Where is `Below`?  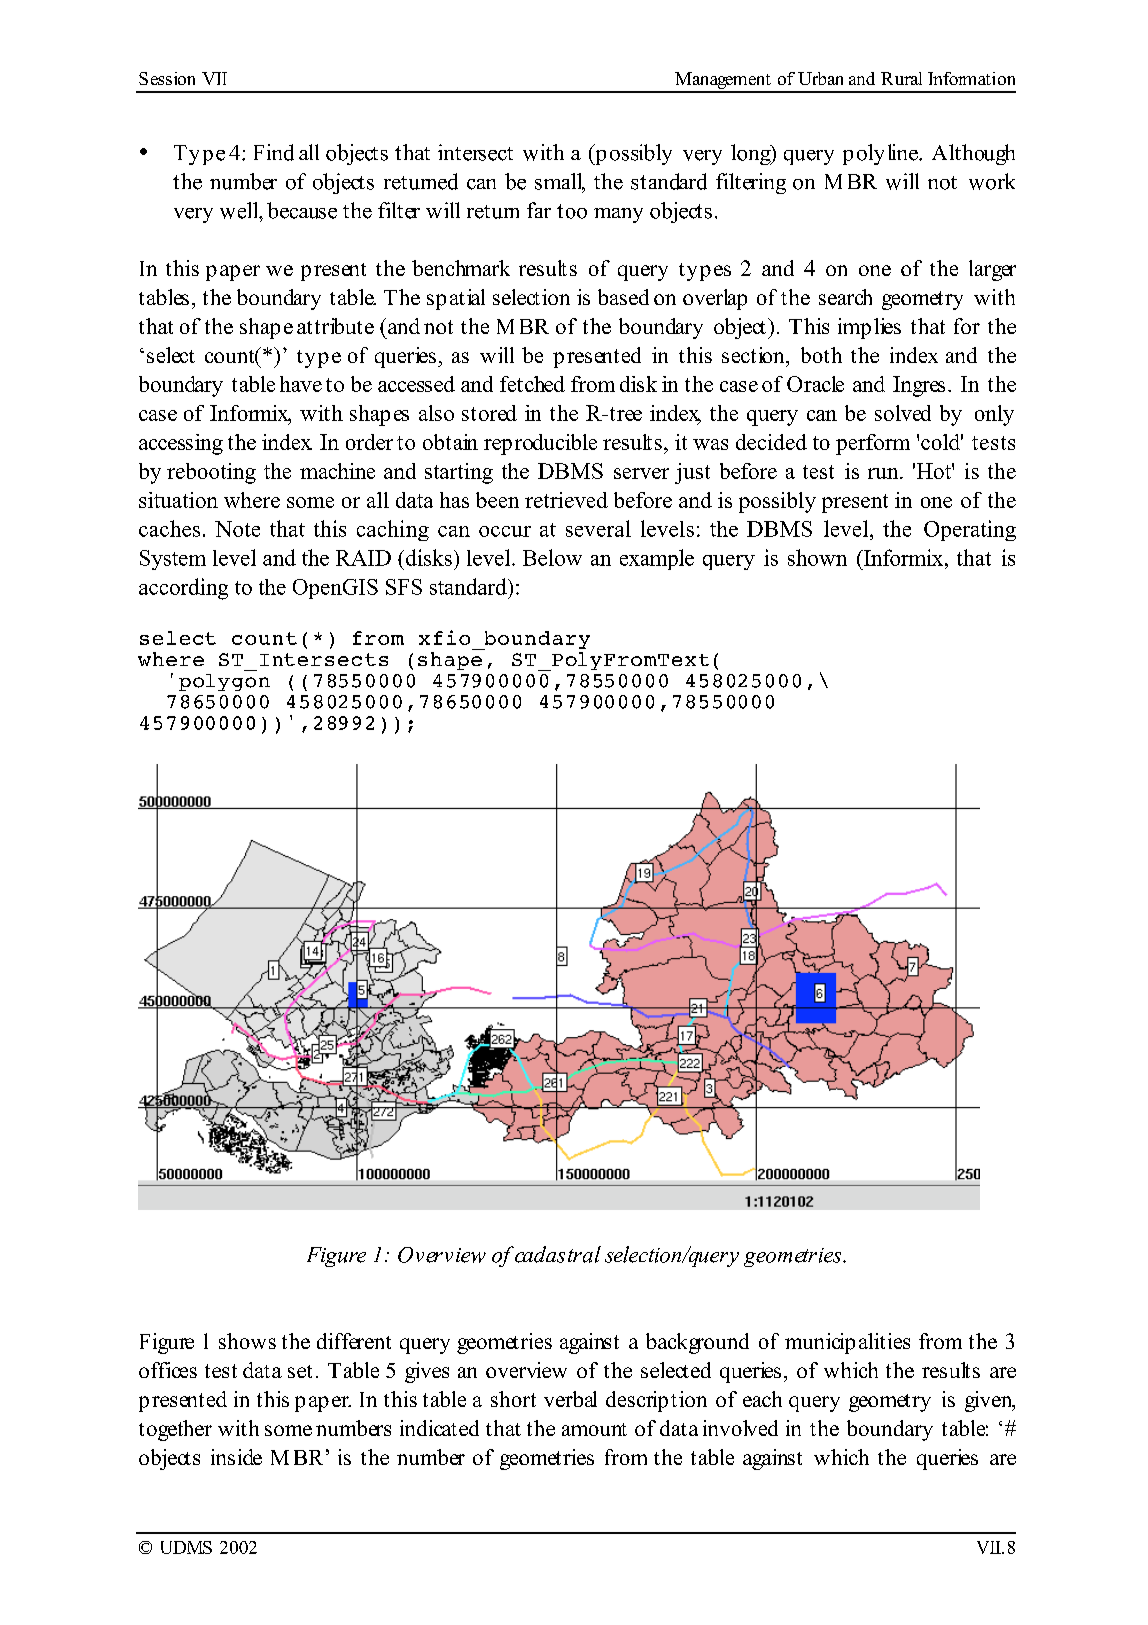
Below is located at coordinates (552, 557).
